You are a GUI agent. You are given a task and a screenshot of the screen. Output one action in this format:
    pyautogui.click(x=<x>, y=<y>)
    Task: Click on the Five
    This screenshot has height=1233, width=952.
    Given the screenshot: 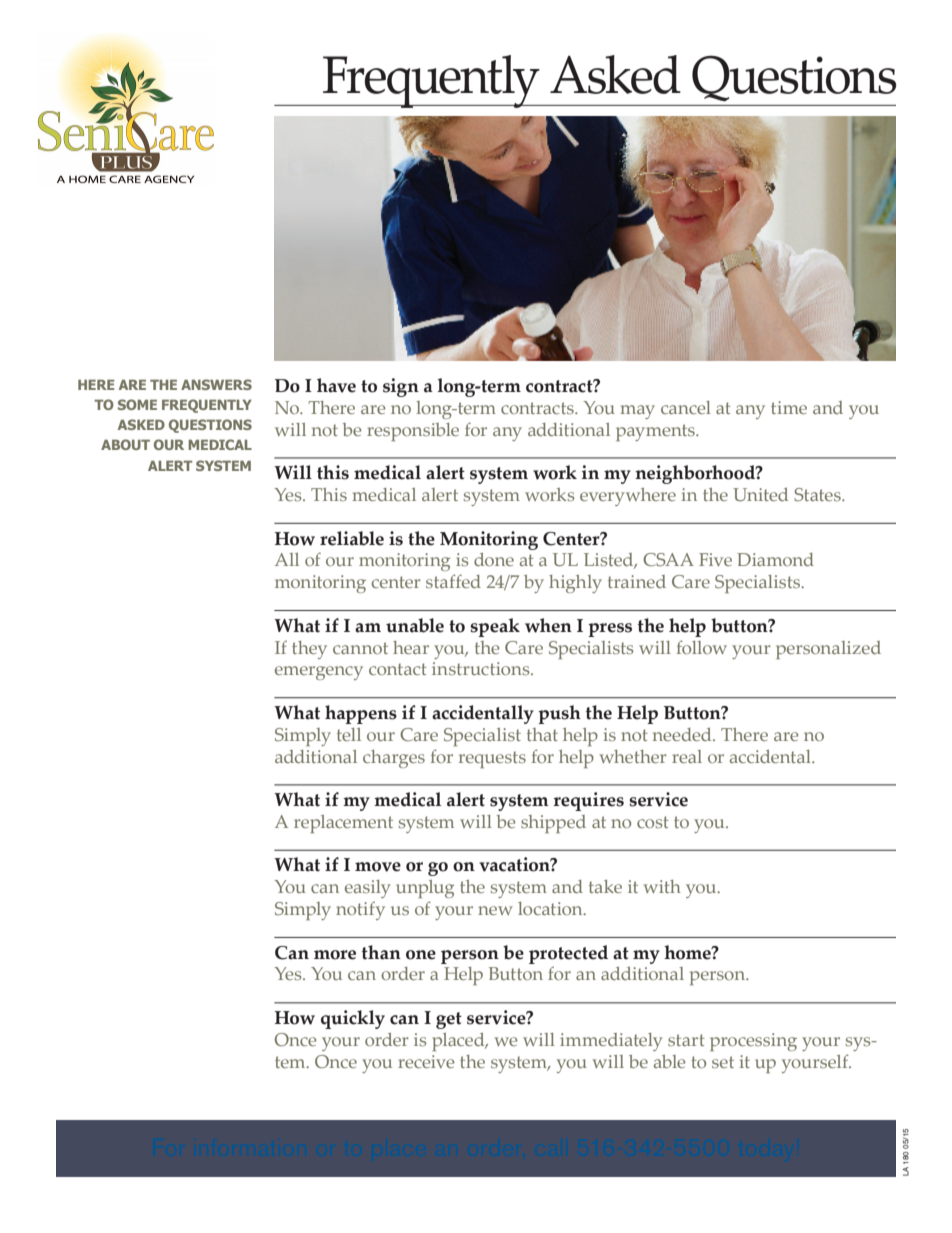 What is the action you would take?
    pyautogui.click(x=715, y=559)
